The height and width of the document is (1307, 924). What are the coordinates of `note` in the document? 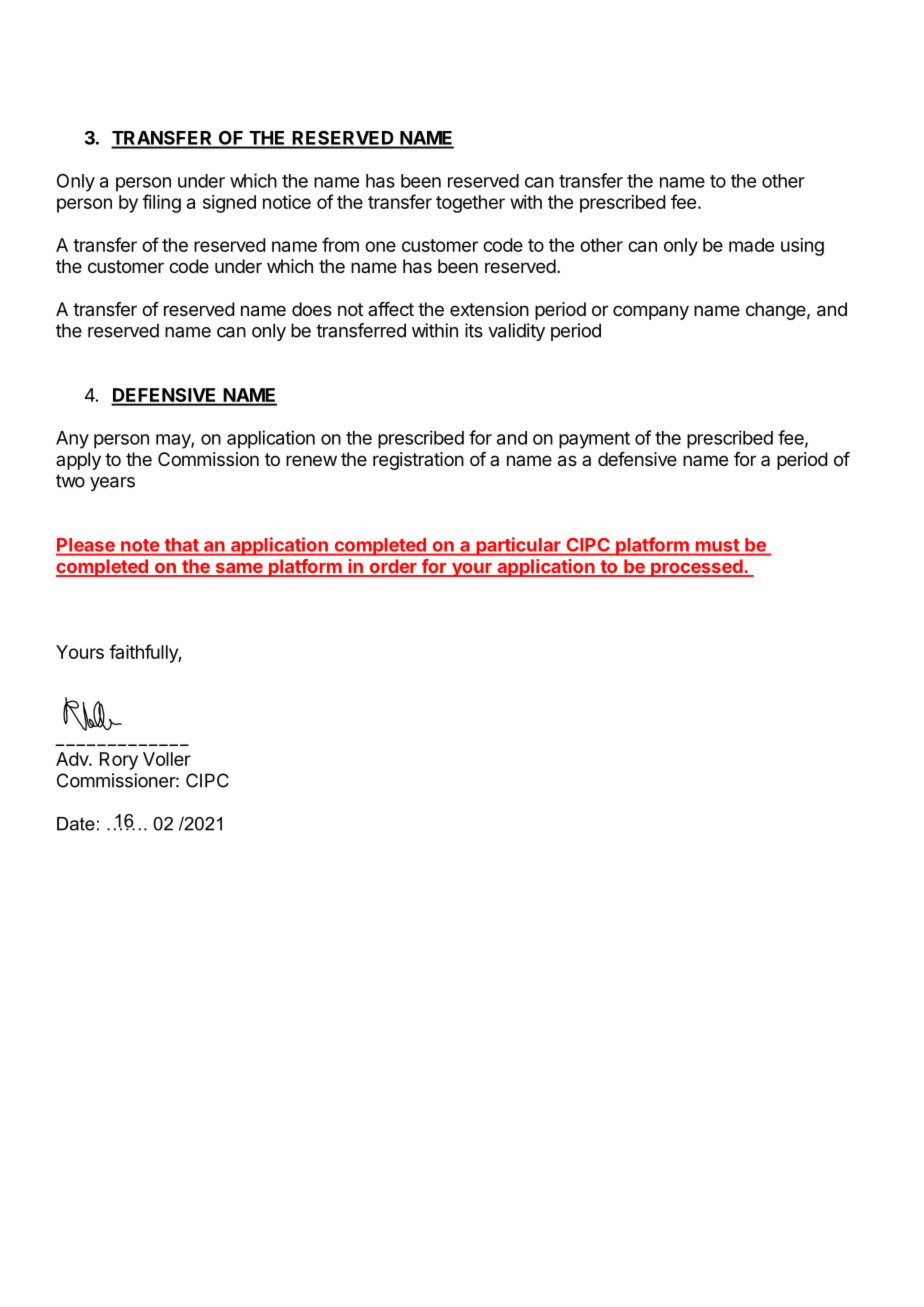 It's located at (140, 545).
